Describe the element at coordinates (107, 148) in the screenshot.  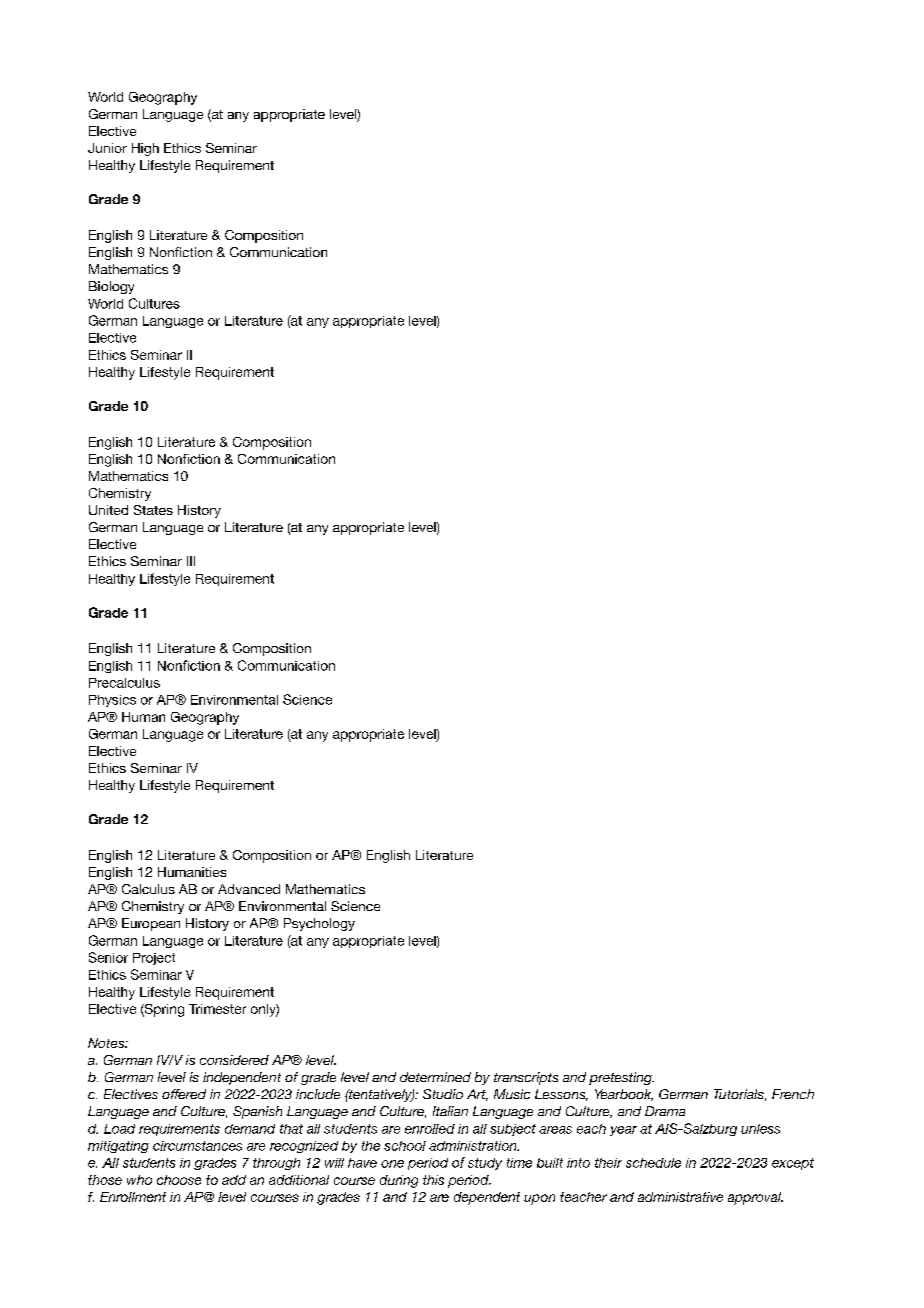
I see `Junior` at that location.
